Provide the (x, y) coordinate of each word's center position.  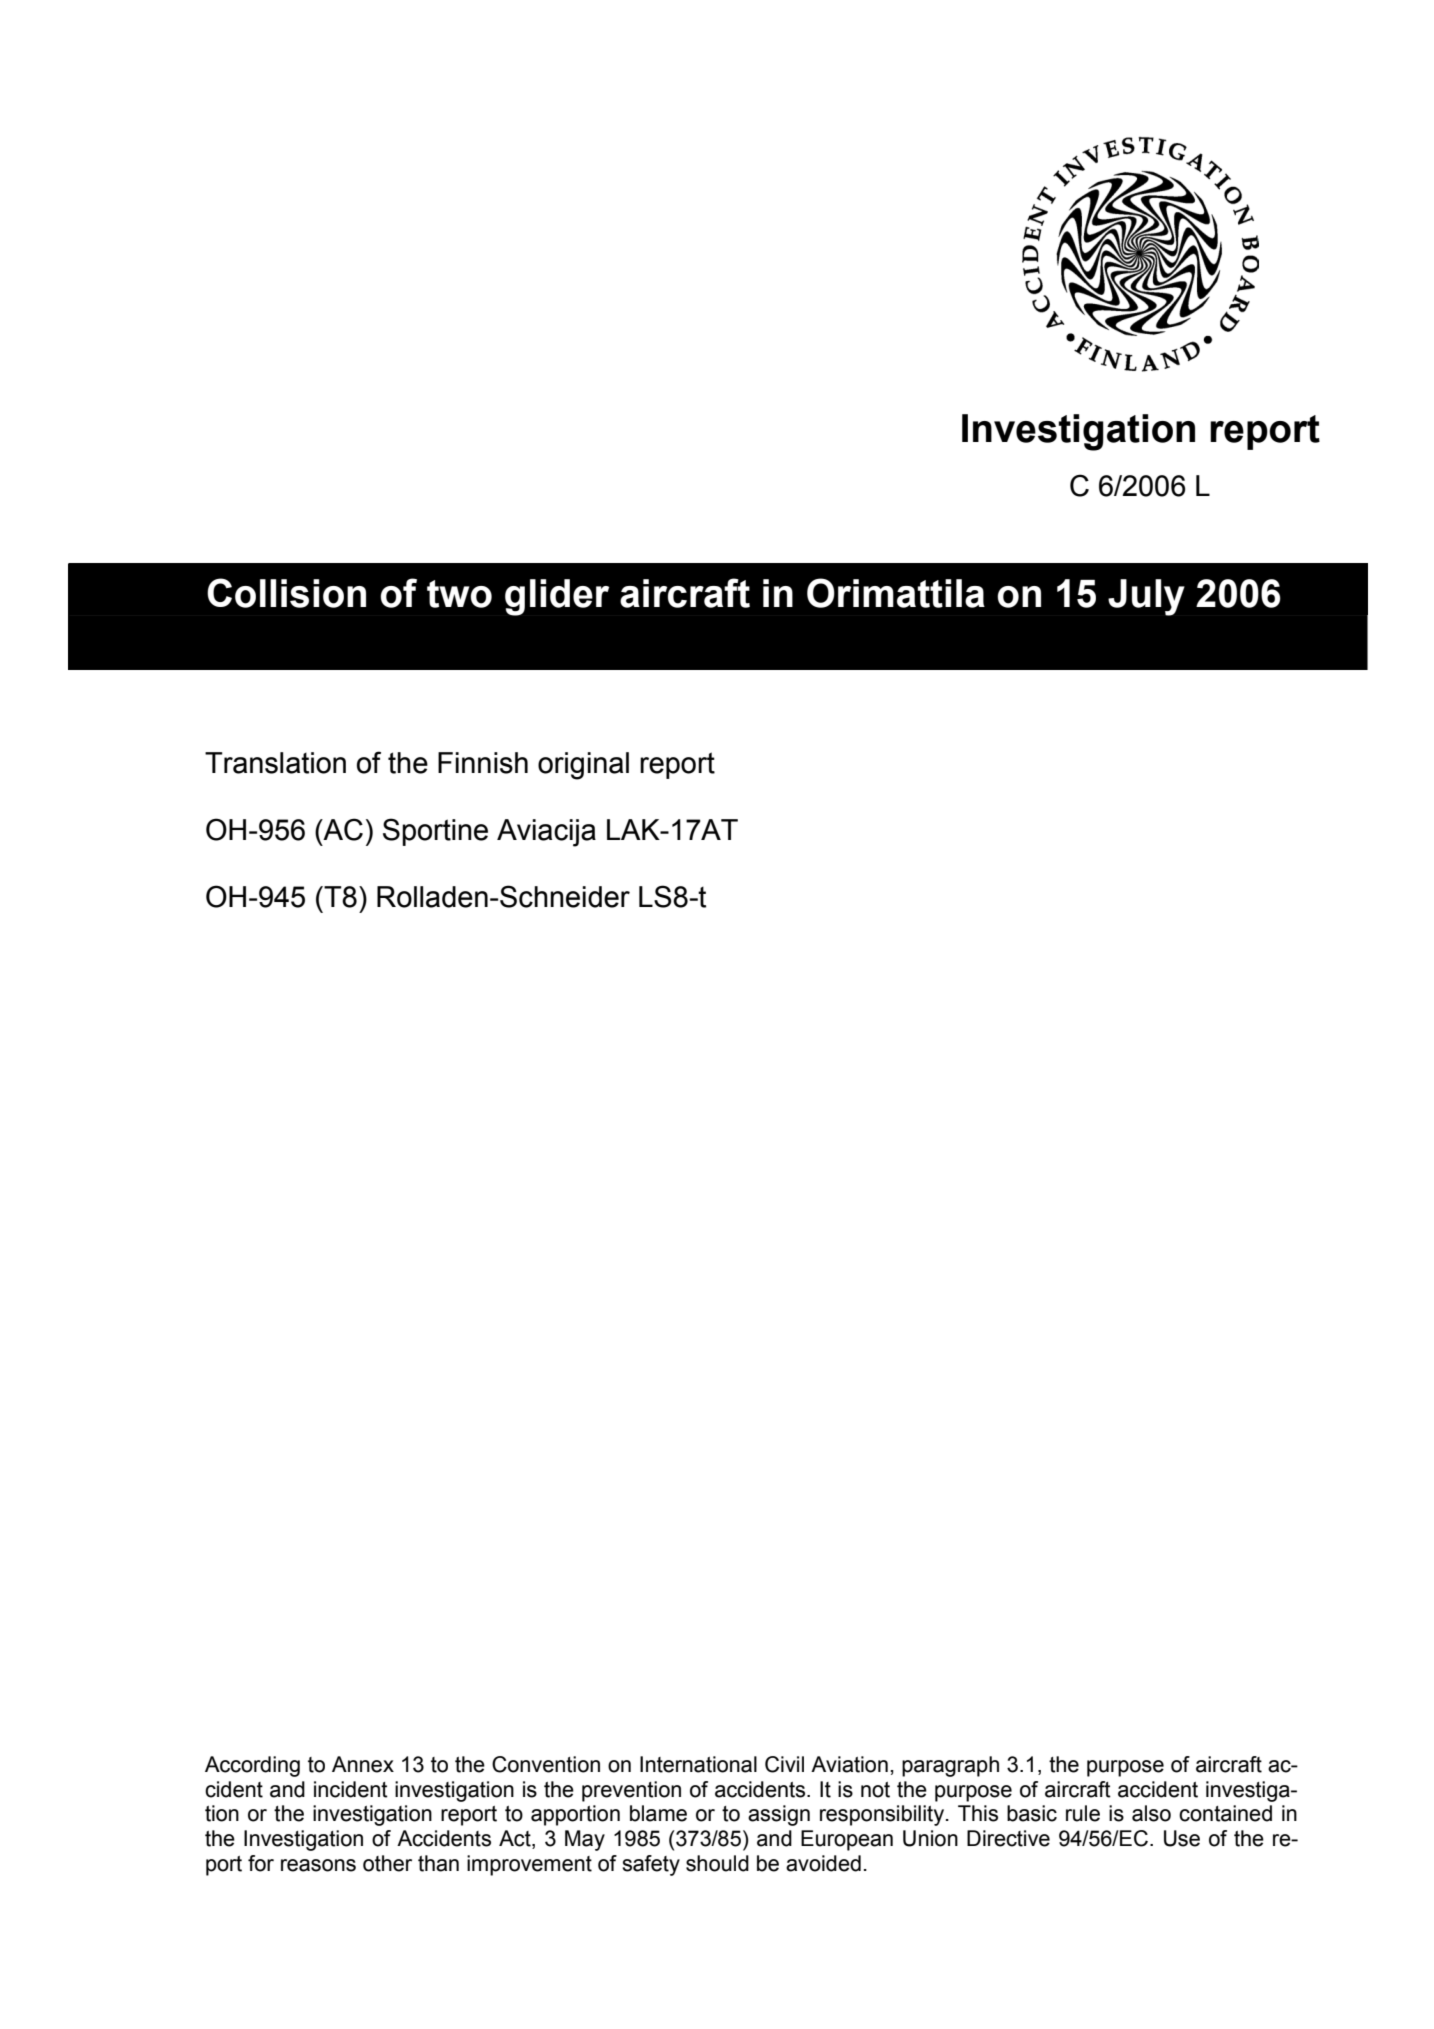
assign (779, 1815)
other (387, 1863)
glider (557, 597)
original (583, 766)
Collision (286, 593)
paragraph (950, 1766)
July (1146, 597)
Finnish (483, 763)
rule (1083, 1813)
